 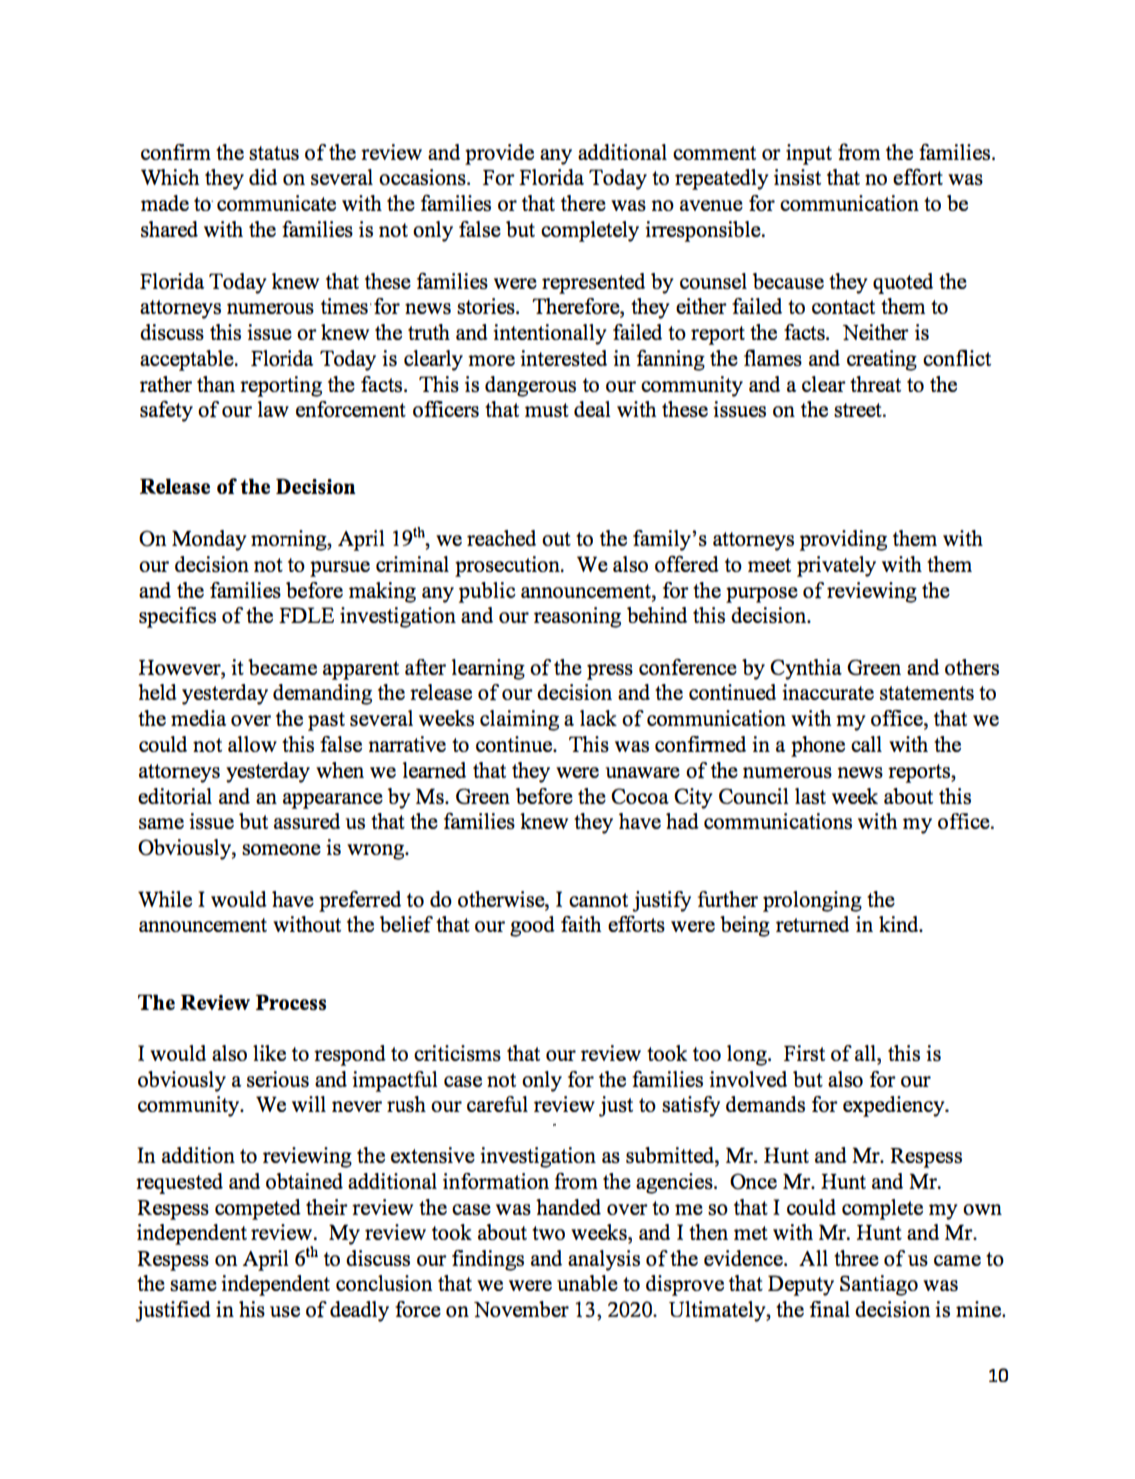 I want to click on did, so click(x=263, y=177).
